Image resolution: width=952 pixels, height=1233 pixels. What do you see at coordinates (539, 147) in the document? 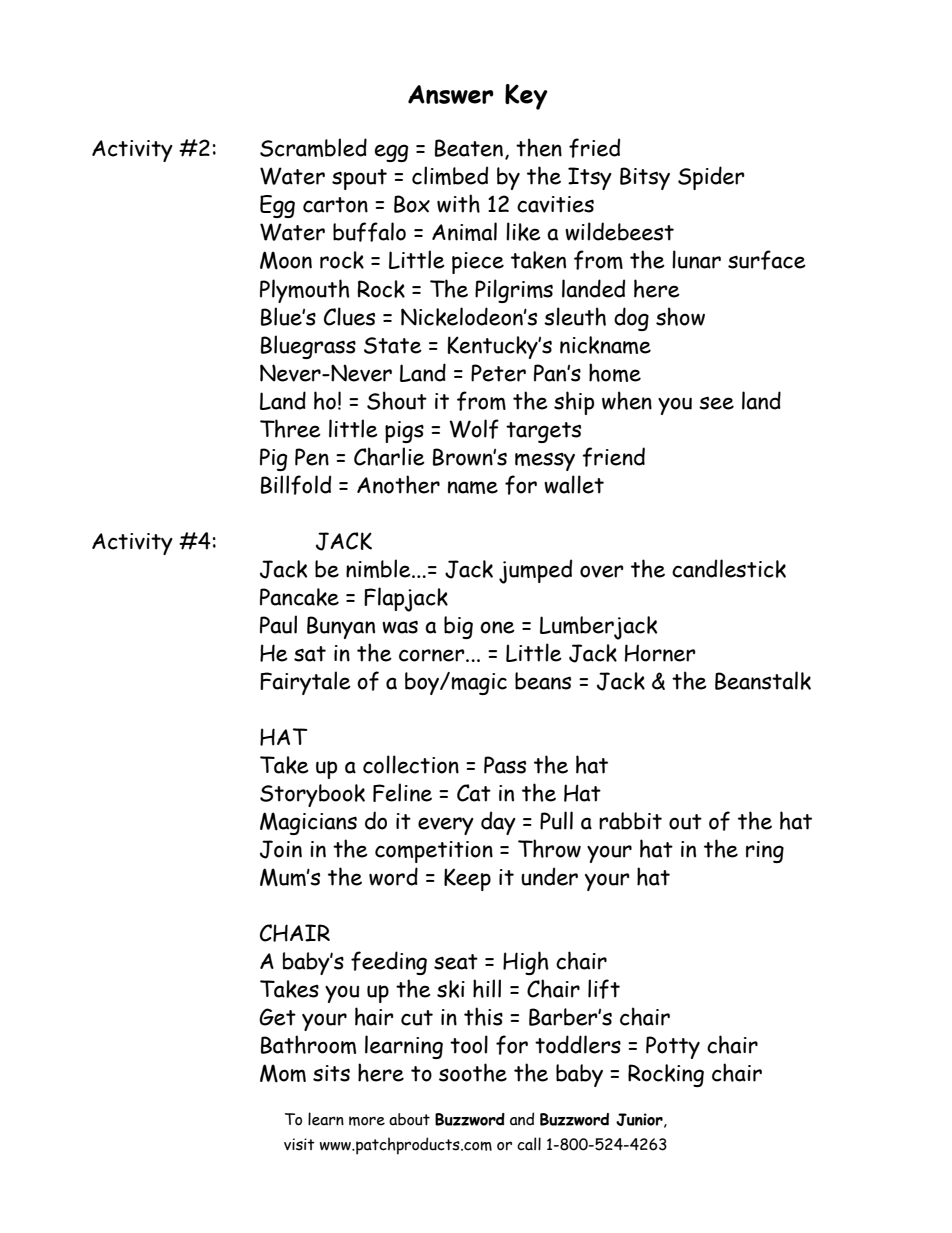
I see `then` at bounding box center [539, 147].
